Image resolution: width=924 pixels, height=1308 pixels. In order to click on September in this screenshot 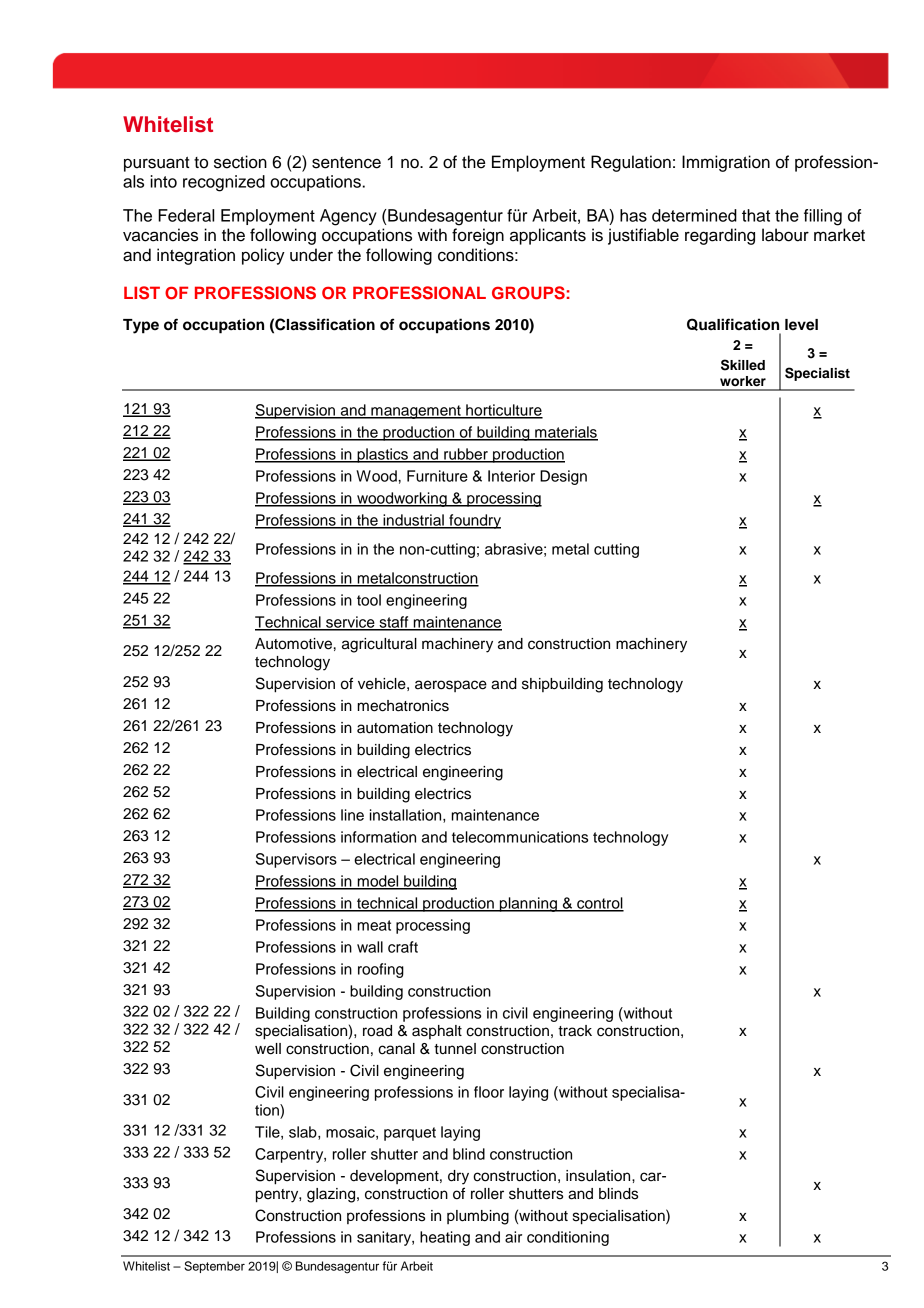, I will do `click(214, 1267)`.
